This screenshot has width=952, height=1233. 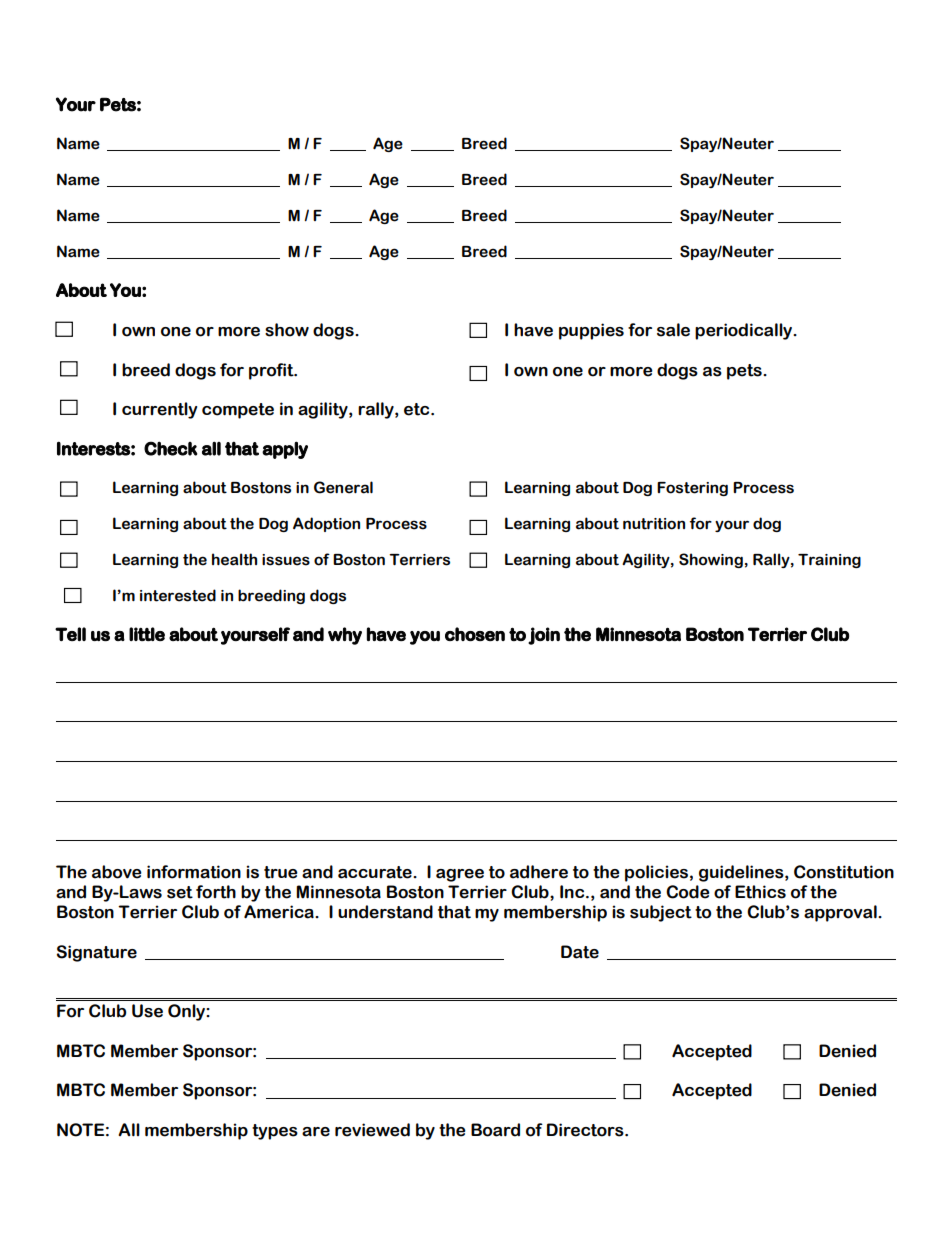 I want to click on types, so click(x=275, y=1132).
